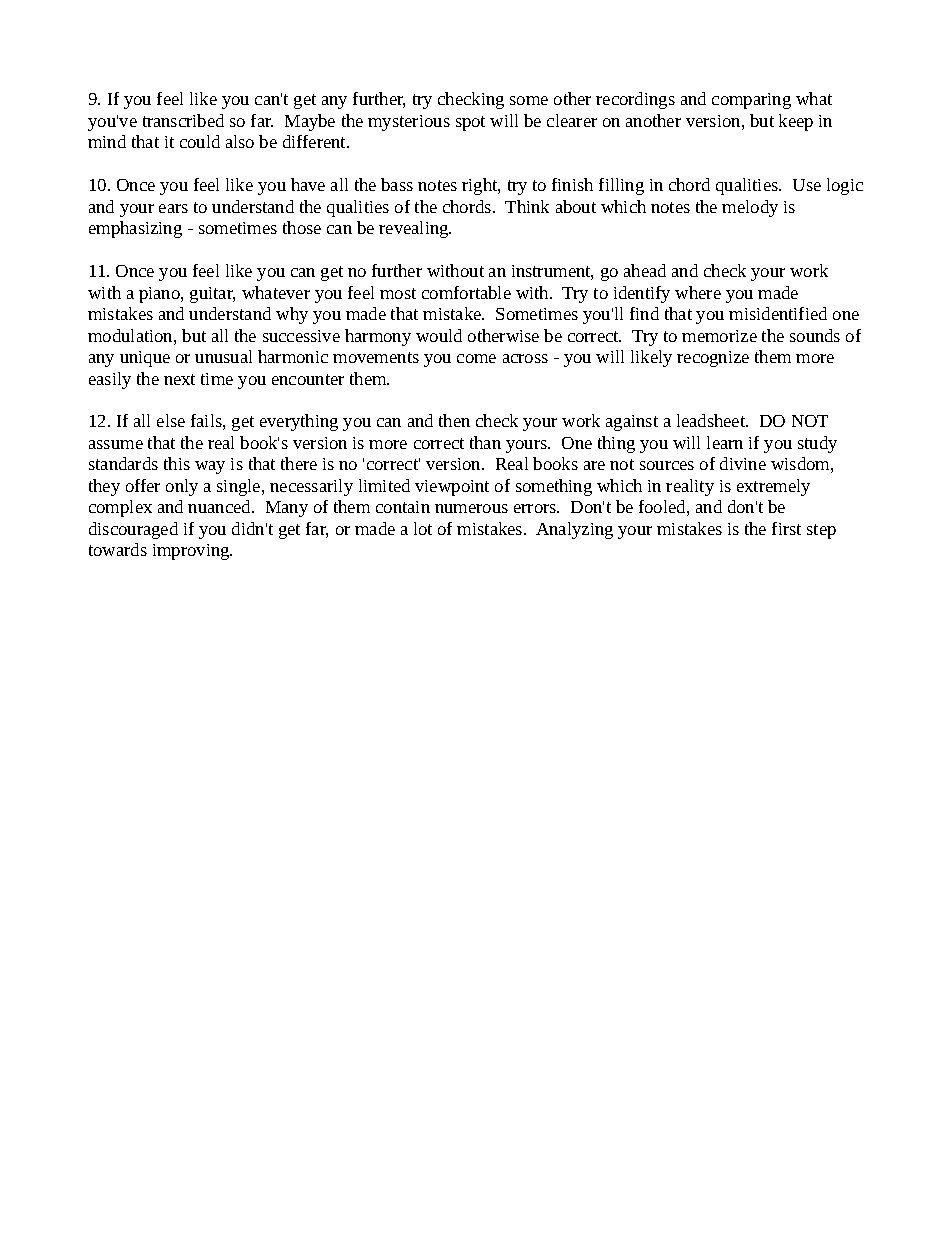 The width and height of the document is (952, 1233). What do you see at coordinates (183, 120) in the document?
I see `transcribed` at bounding box center [183, 120].
